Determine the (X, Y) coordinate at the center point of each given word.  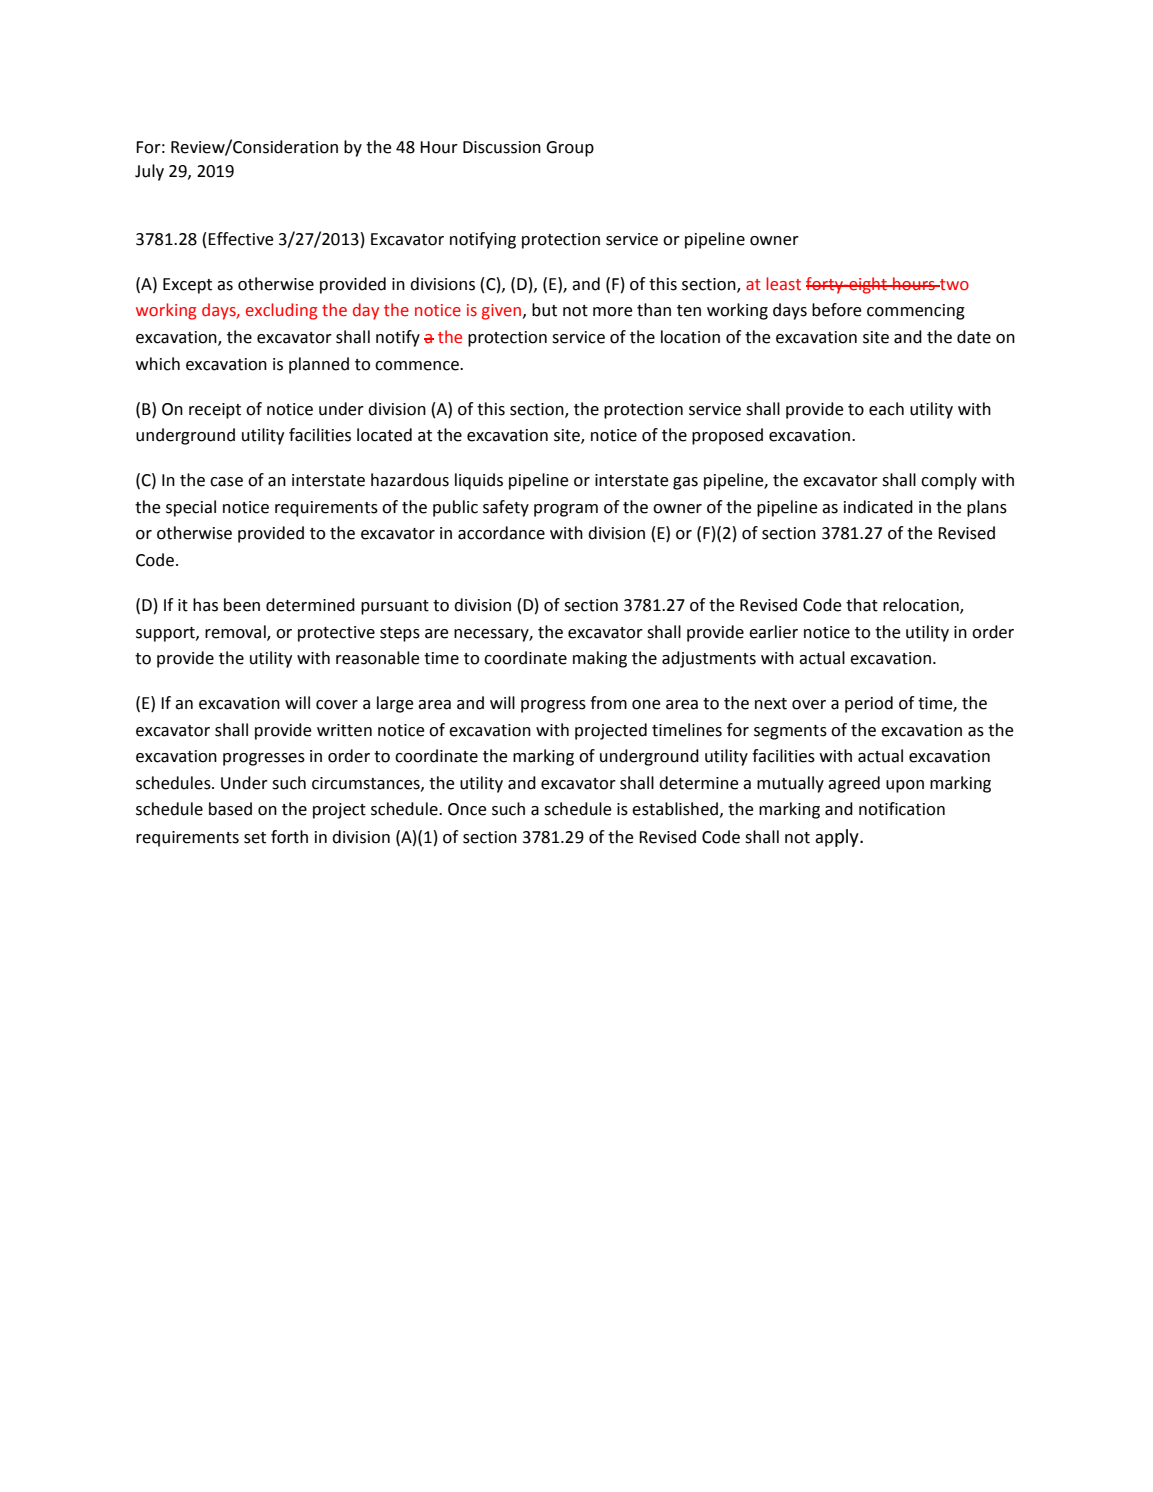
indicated (878, 507)
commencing (916, 312)
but (544, 310)
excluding (281, 311)
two (953, 285)
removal (236, 632)
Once (467, 809)
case (226, 482)
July (149, 172)
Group (570, 149)
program (566, 510)
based (230, 809)
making (600, 659)
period (869, 704)
